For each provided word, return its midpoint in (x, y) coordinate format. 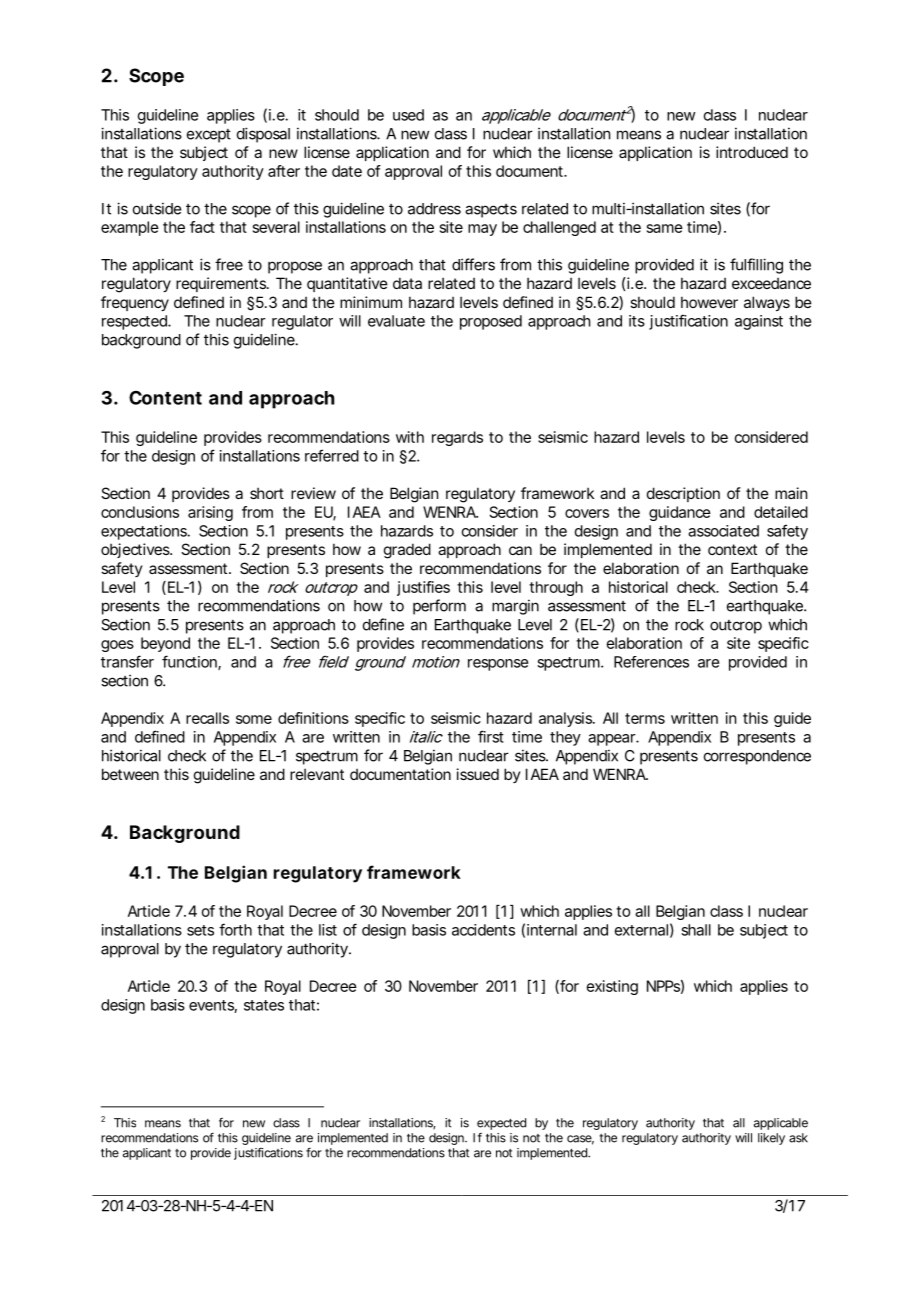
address (434, 209)
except (209, 136)
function (189, 661)
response (498, 665)
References (651, 662)
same (665, 228)
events (211, 1005)
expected (501, 1124)
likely (771, 1139)
